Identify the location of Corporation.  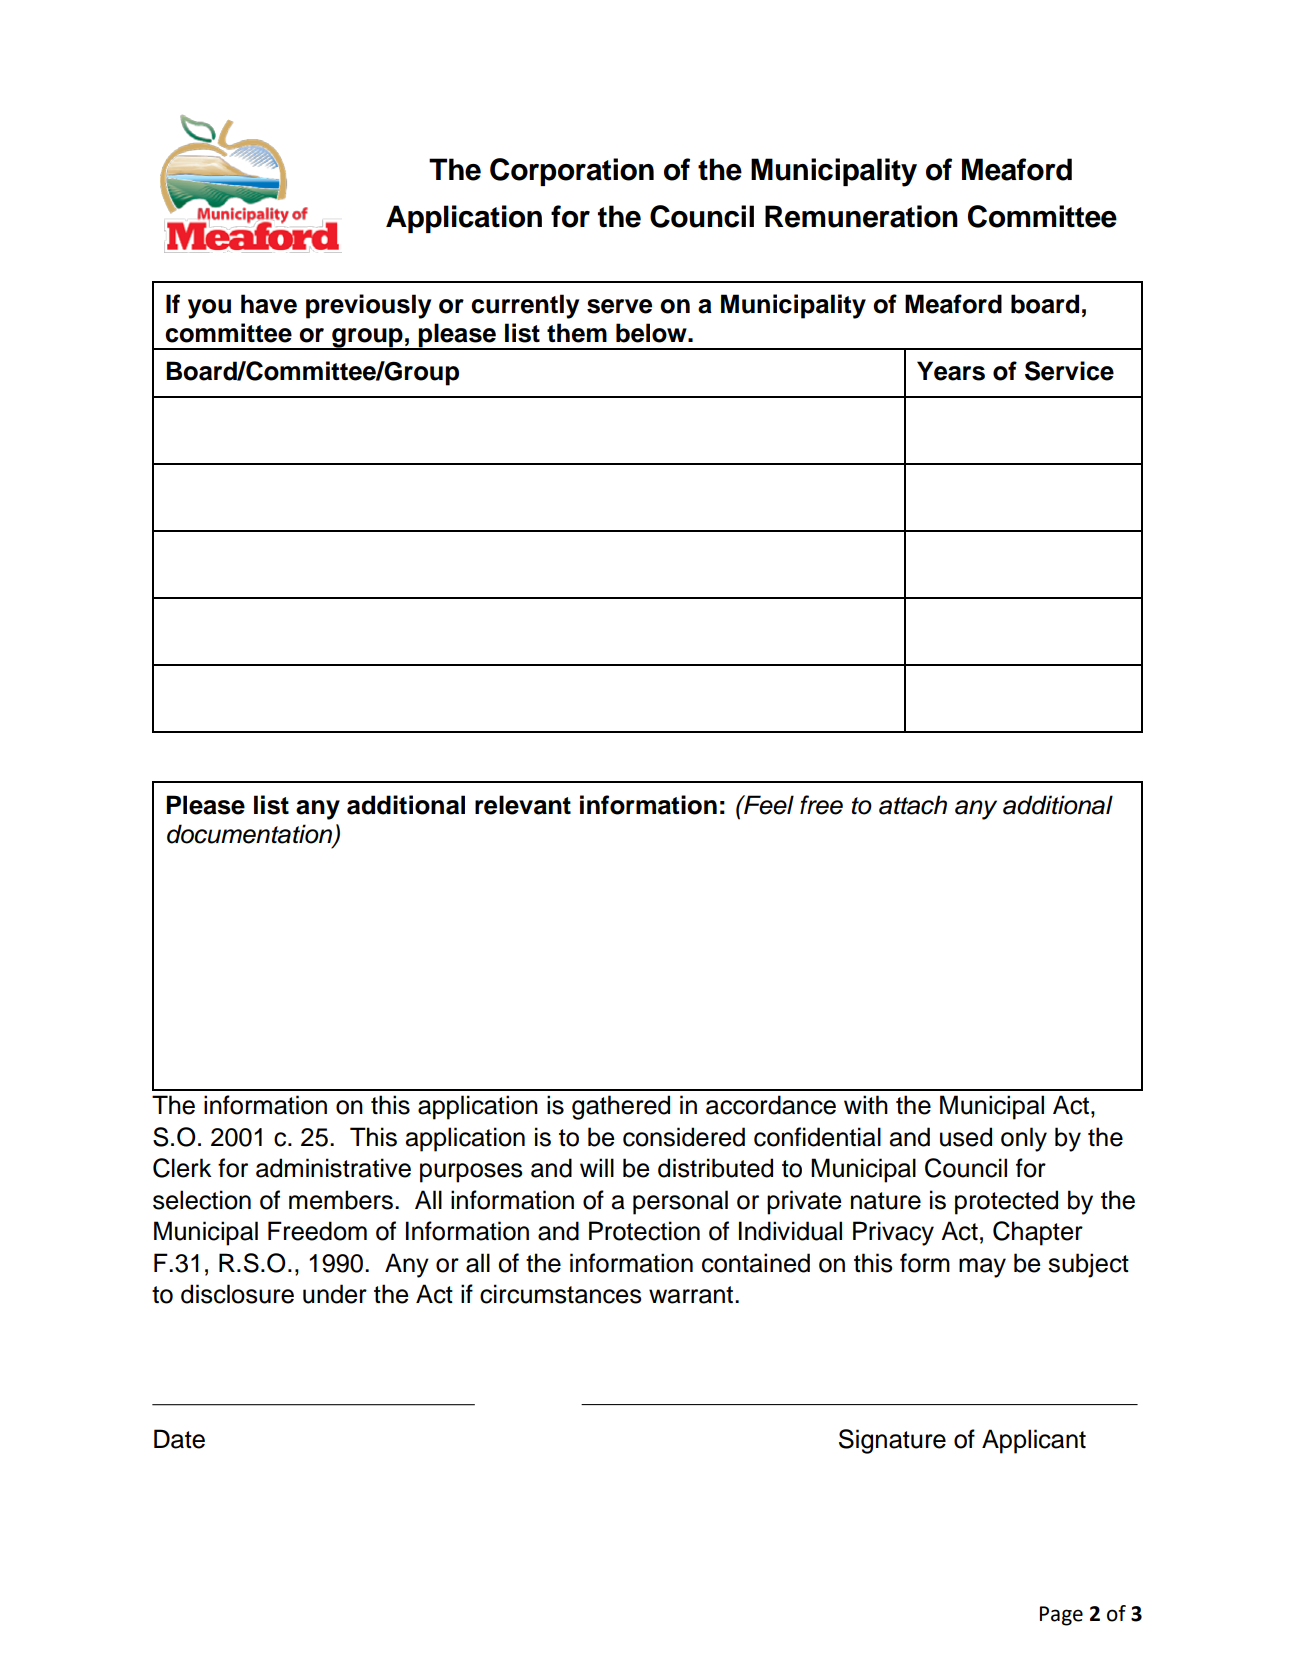
(572, 172).
